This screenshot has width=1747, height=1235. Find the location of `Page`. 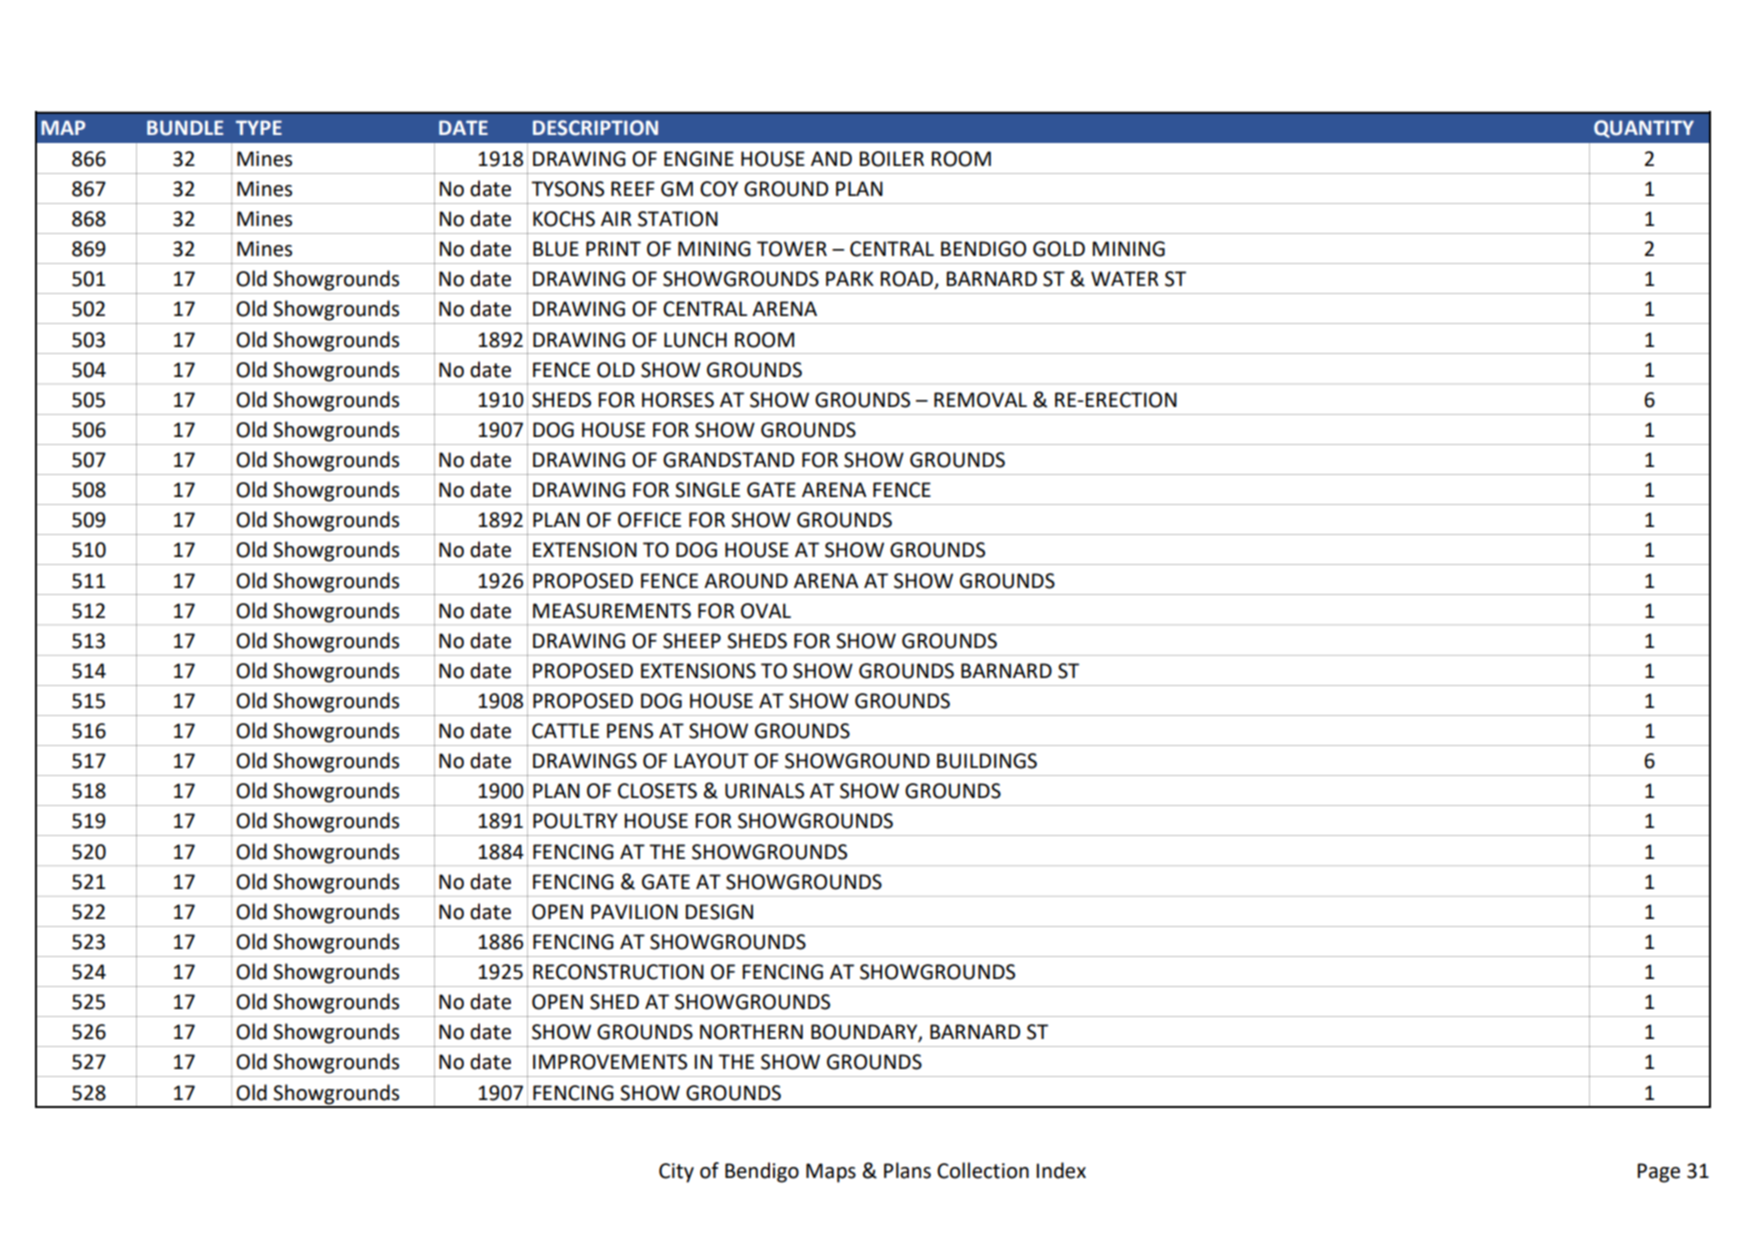

Page is located at coordinates (1658, 1173).
